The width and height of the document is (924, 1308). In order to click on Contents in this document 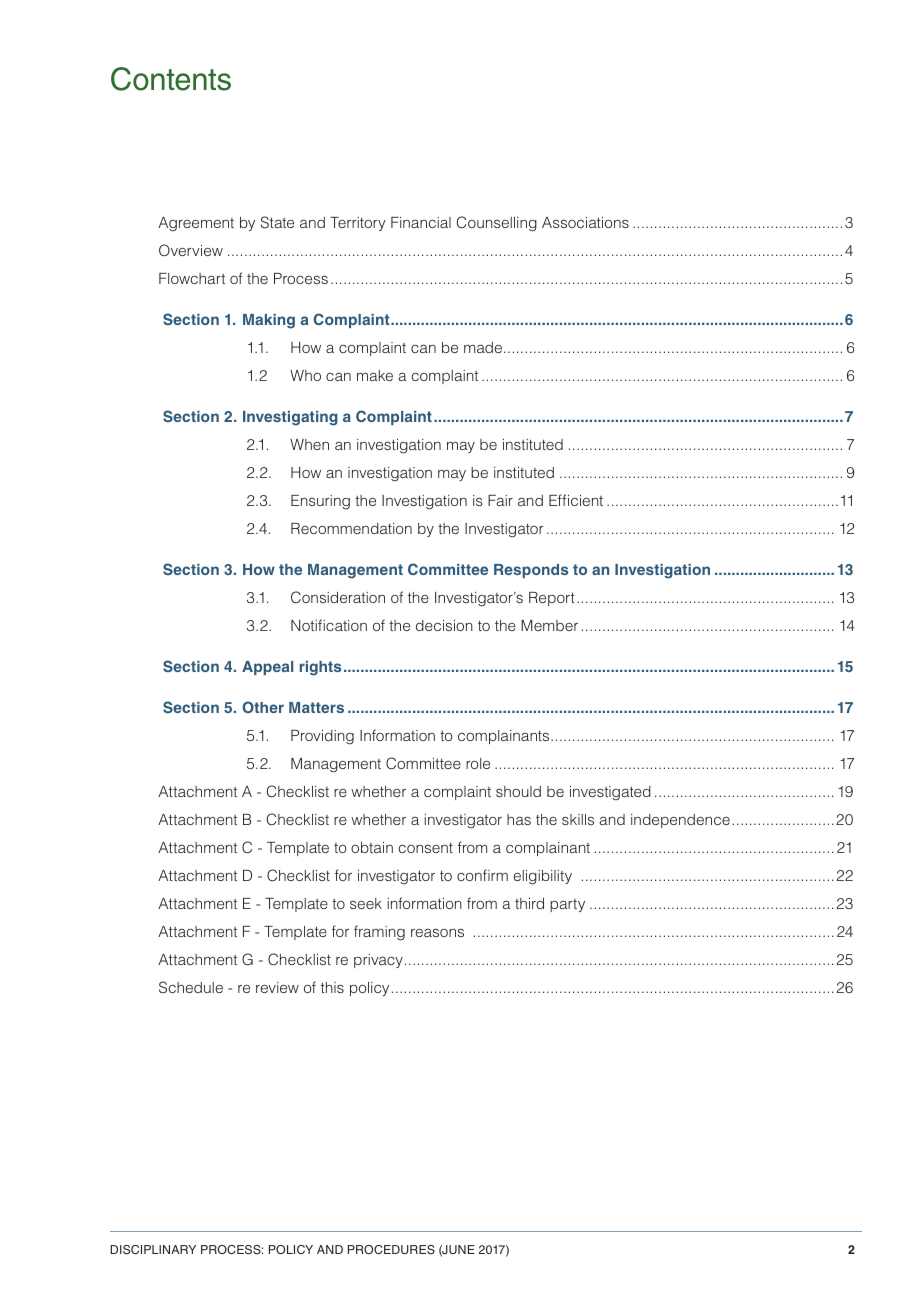, I will do `click(171, 79)`.
